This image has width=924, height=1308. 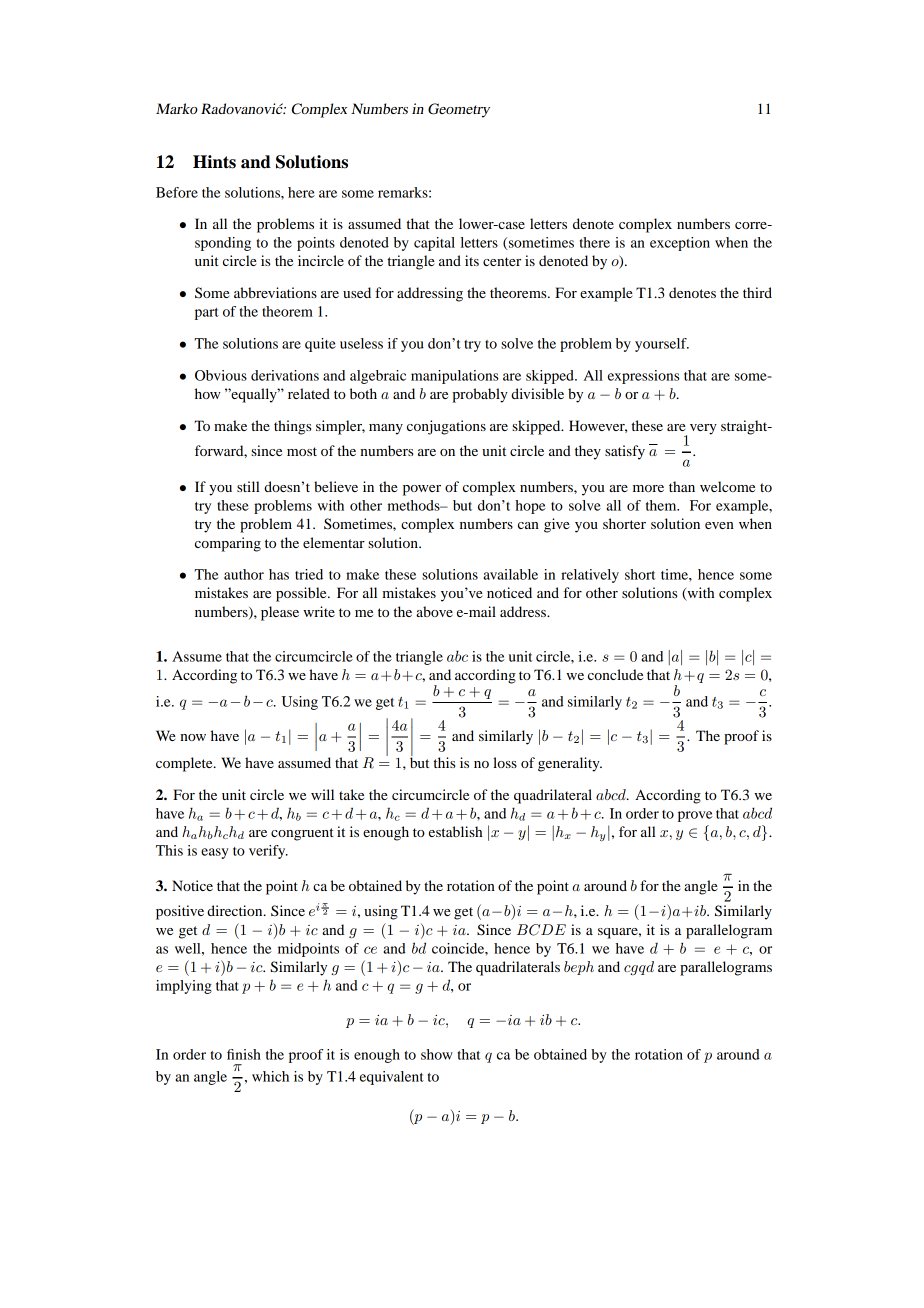 What do you see at coordinates (434, 244) in the image?
I see `capital` at bounding box center [434, 244].
